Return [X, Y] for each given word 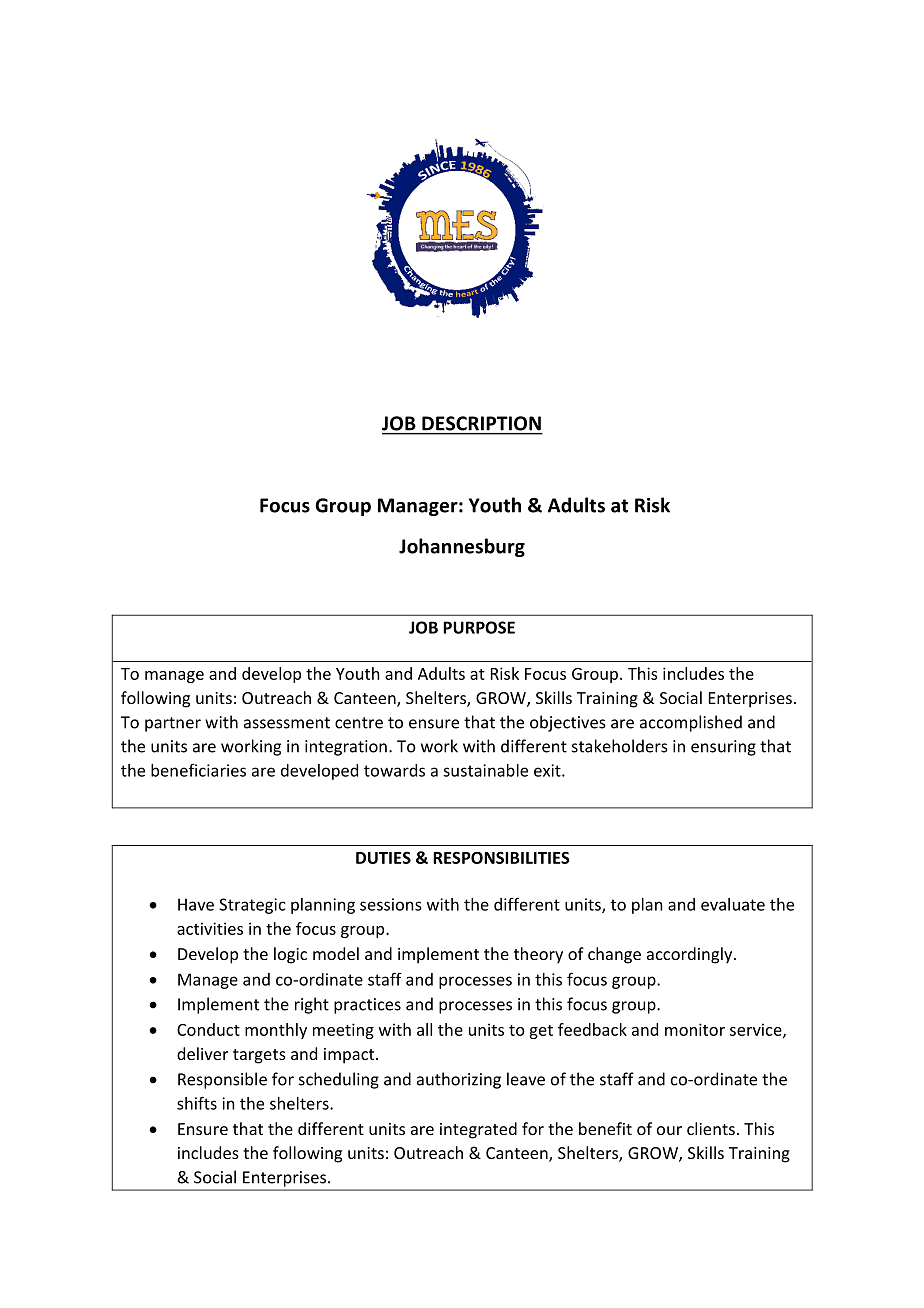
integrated [478, 1130]
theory [538, 955]
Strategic [252, 906]
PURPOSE [479, 627]
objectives [568, 723]
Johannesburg [462, 547]
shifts [197, 1103]
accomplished [691, 723]
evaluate [733, 904]
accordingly [691, 955]
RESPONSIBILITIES [501, 857]
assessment [287, 723]
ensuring [723, 748]
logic [290, 955]
